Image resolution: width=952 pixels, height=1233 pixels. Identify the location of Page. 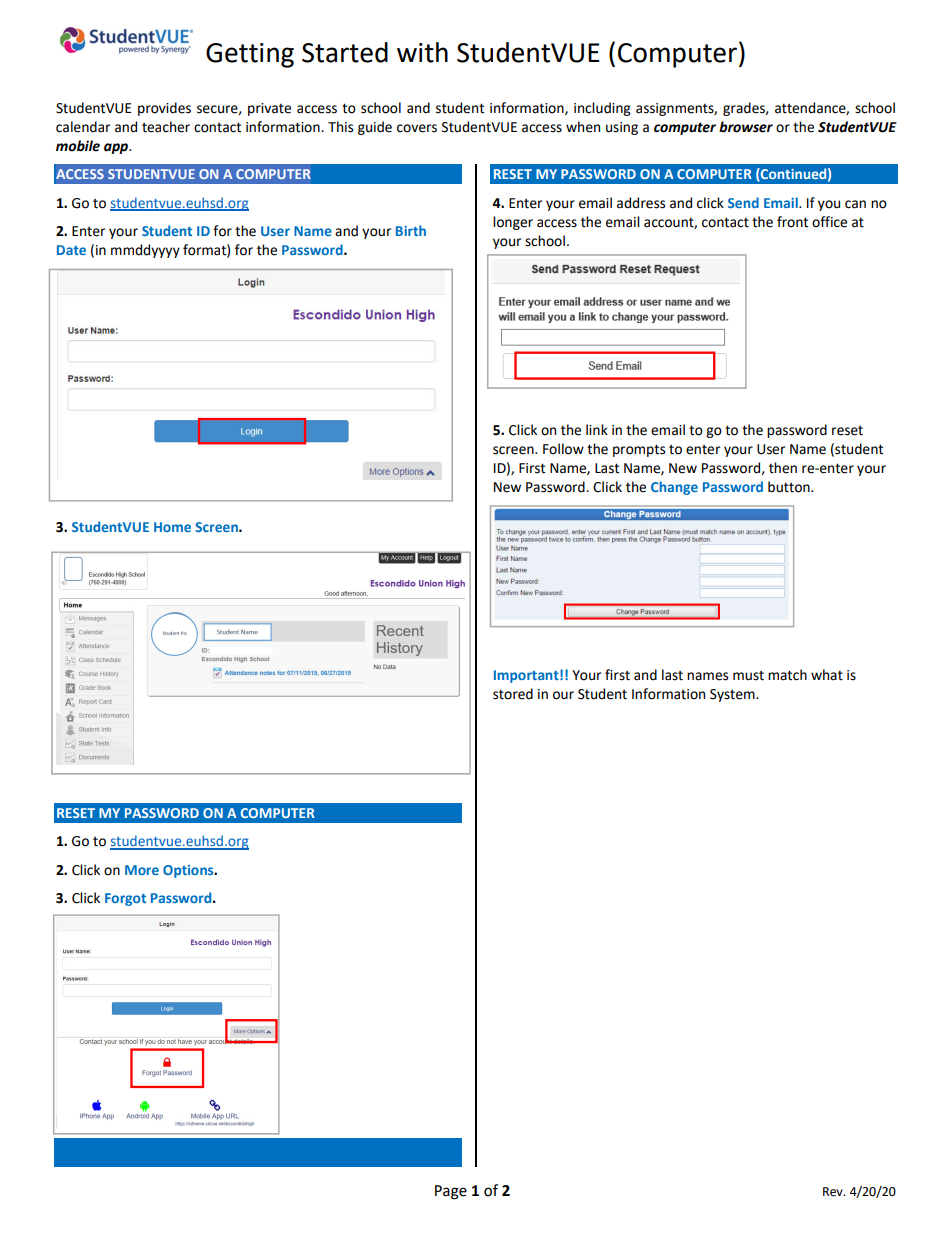
(451, 1192).
